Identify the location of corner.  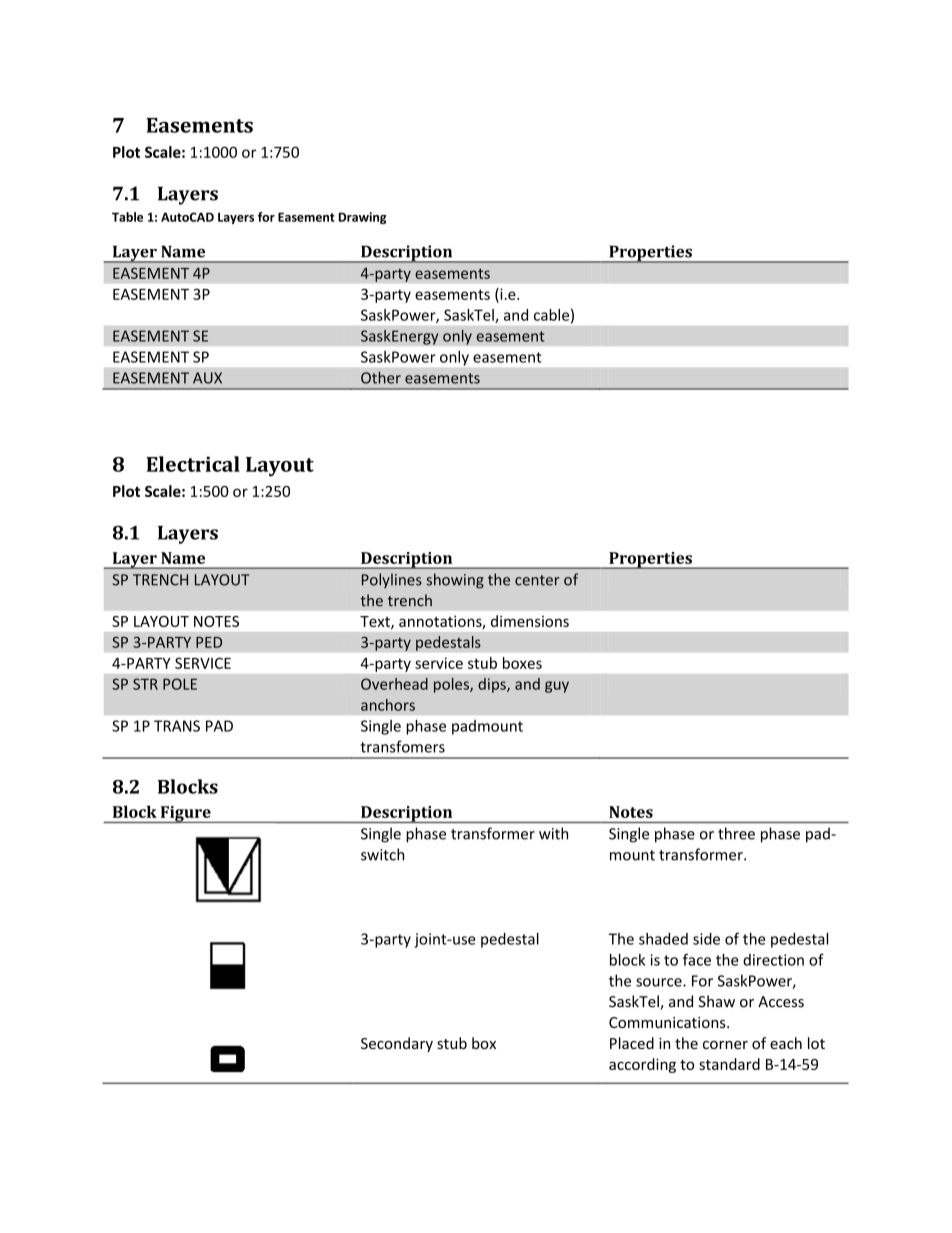
(725, 1045).
